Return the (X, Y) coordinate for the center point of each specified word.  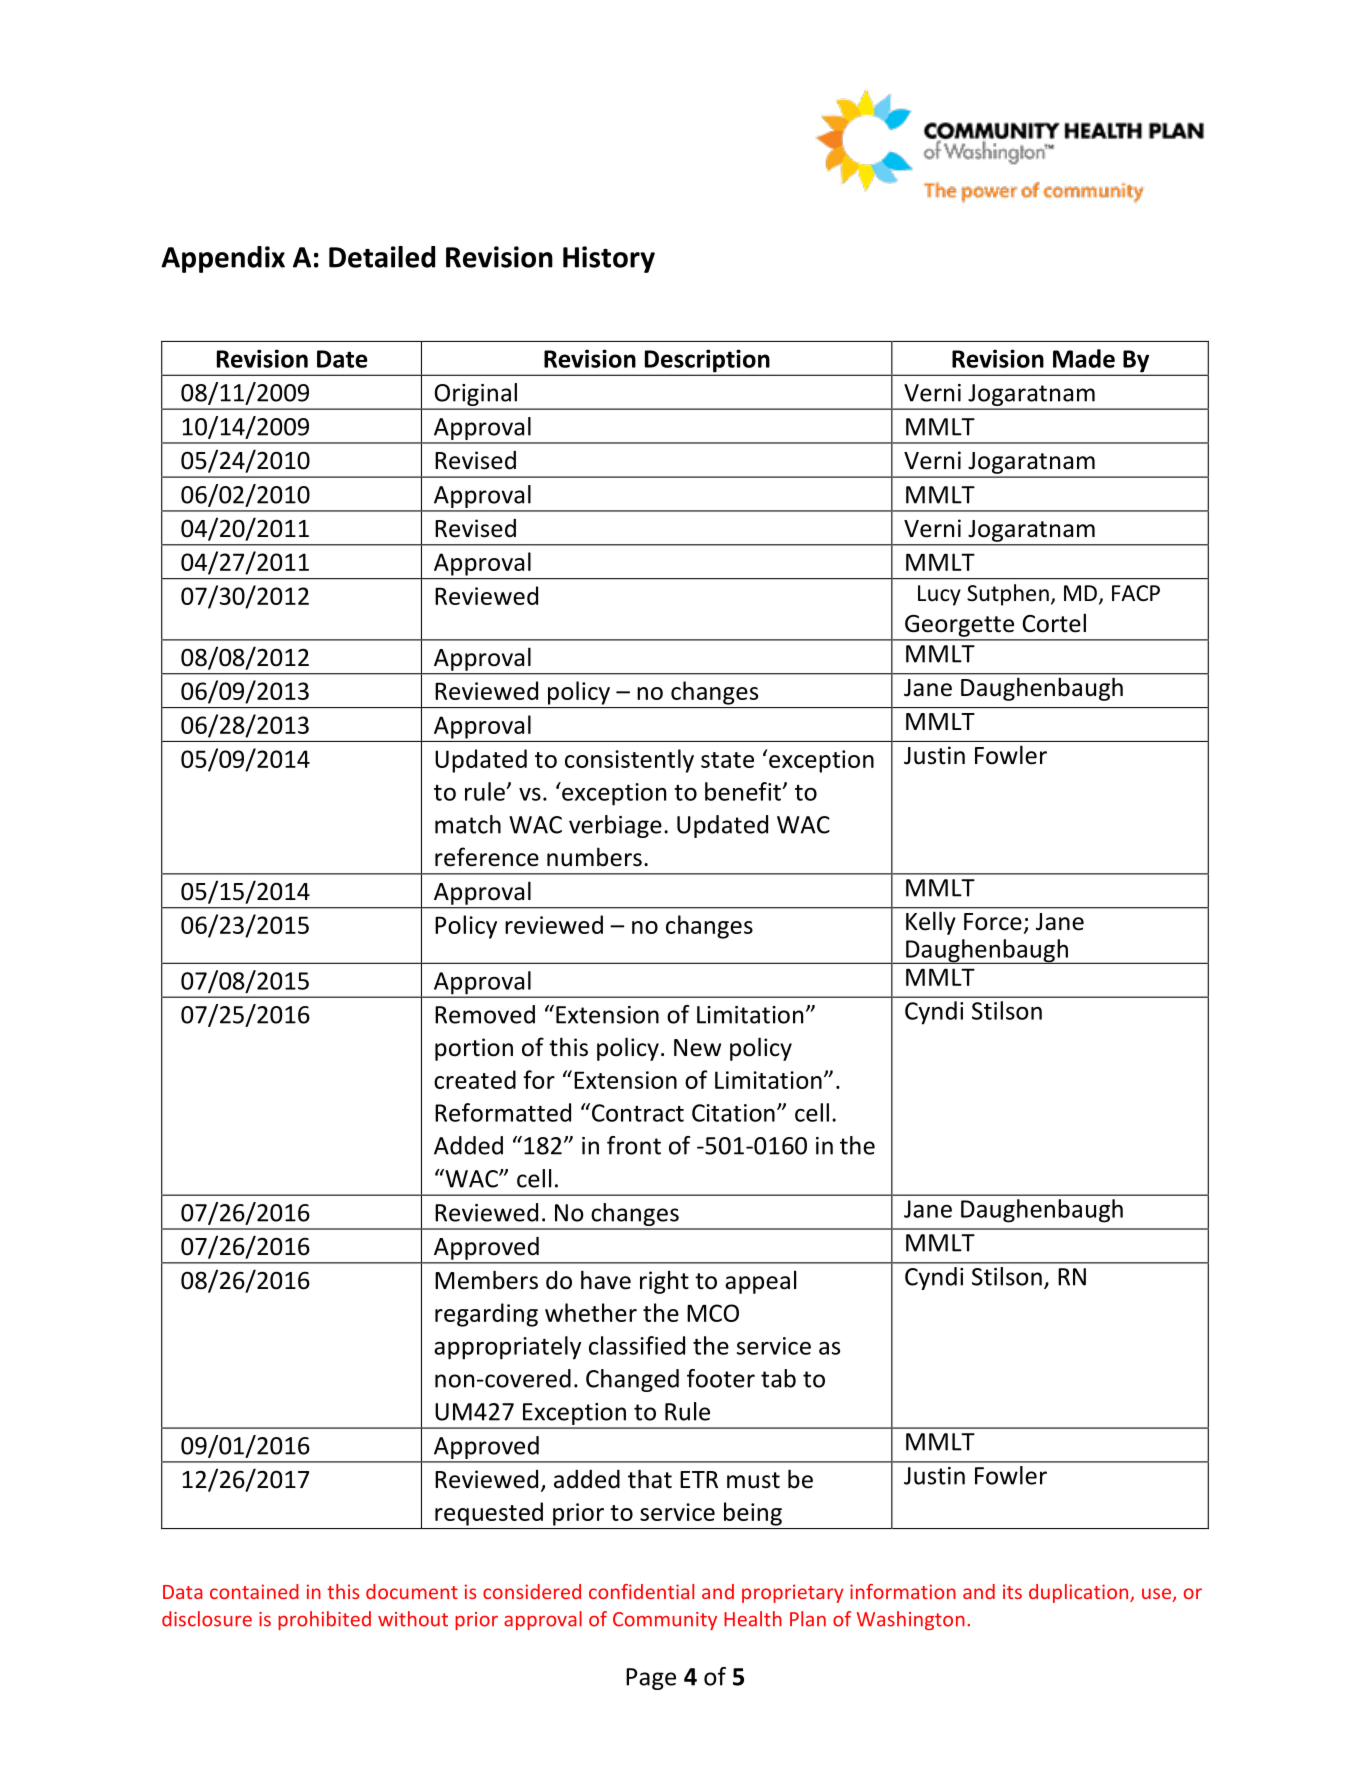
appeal (760, 1282)
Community (665, 1621)
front (634, 1145)
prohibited (324, 1620)
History (609, 259)
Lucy (939, 595)
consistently (629, 761)
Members (486, 1280)
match (468, 824)
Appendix (223, 259)
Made (1084, 358)
